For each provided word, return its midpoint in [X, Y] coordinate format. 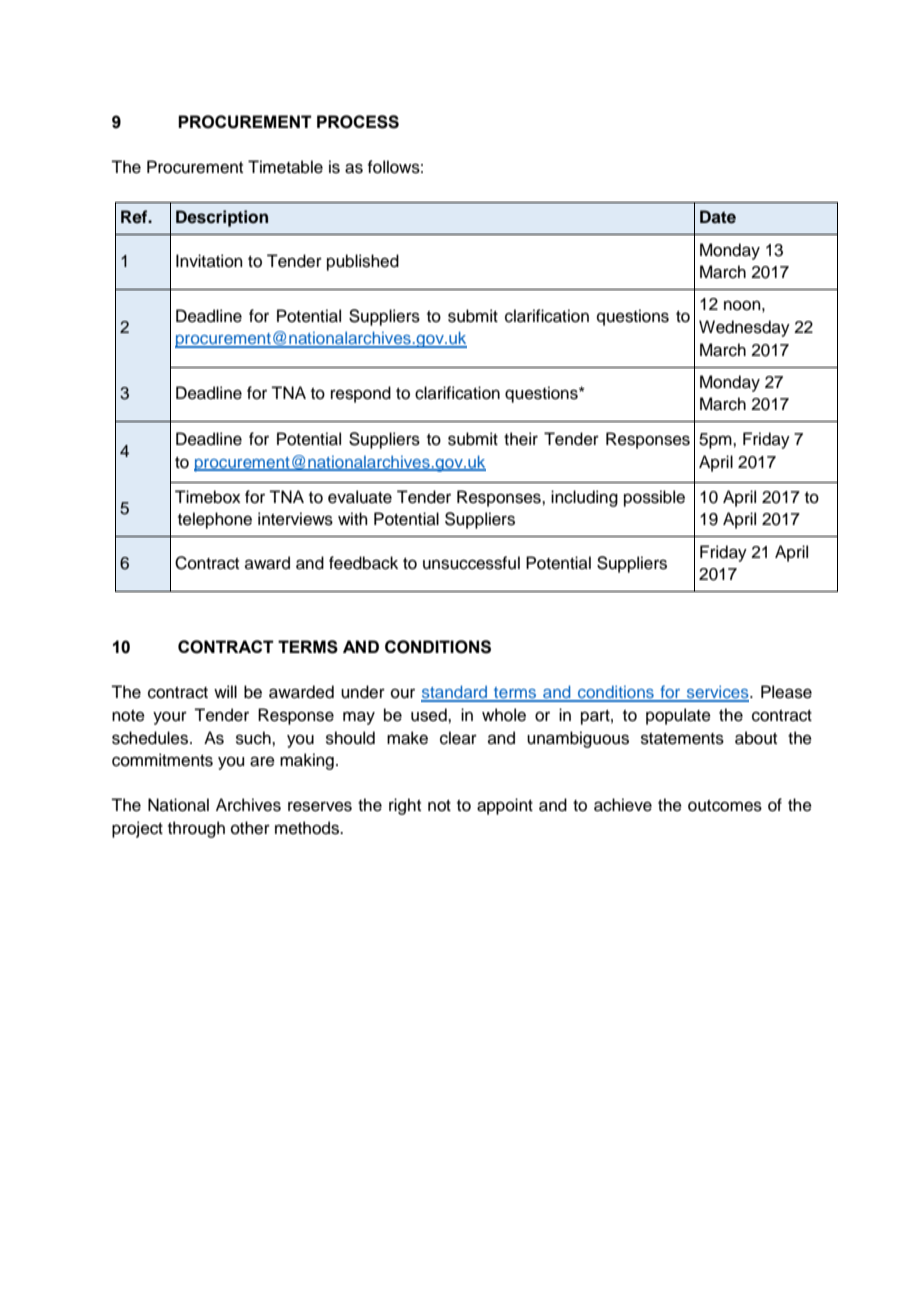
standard [455, 693]
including [584, 498]
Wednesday [744, 328]
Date [718, 217]
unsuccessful [471, 563]
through [196, 829]
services [718, 693]
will [225, 691]
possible [654, 498]
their [521, 439]
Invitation [209, 261]
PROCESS [358, 122]
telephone [215, 520]
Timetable [285, 167]
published [363, 262]
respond [361, 394]
